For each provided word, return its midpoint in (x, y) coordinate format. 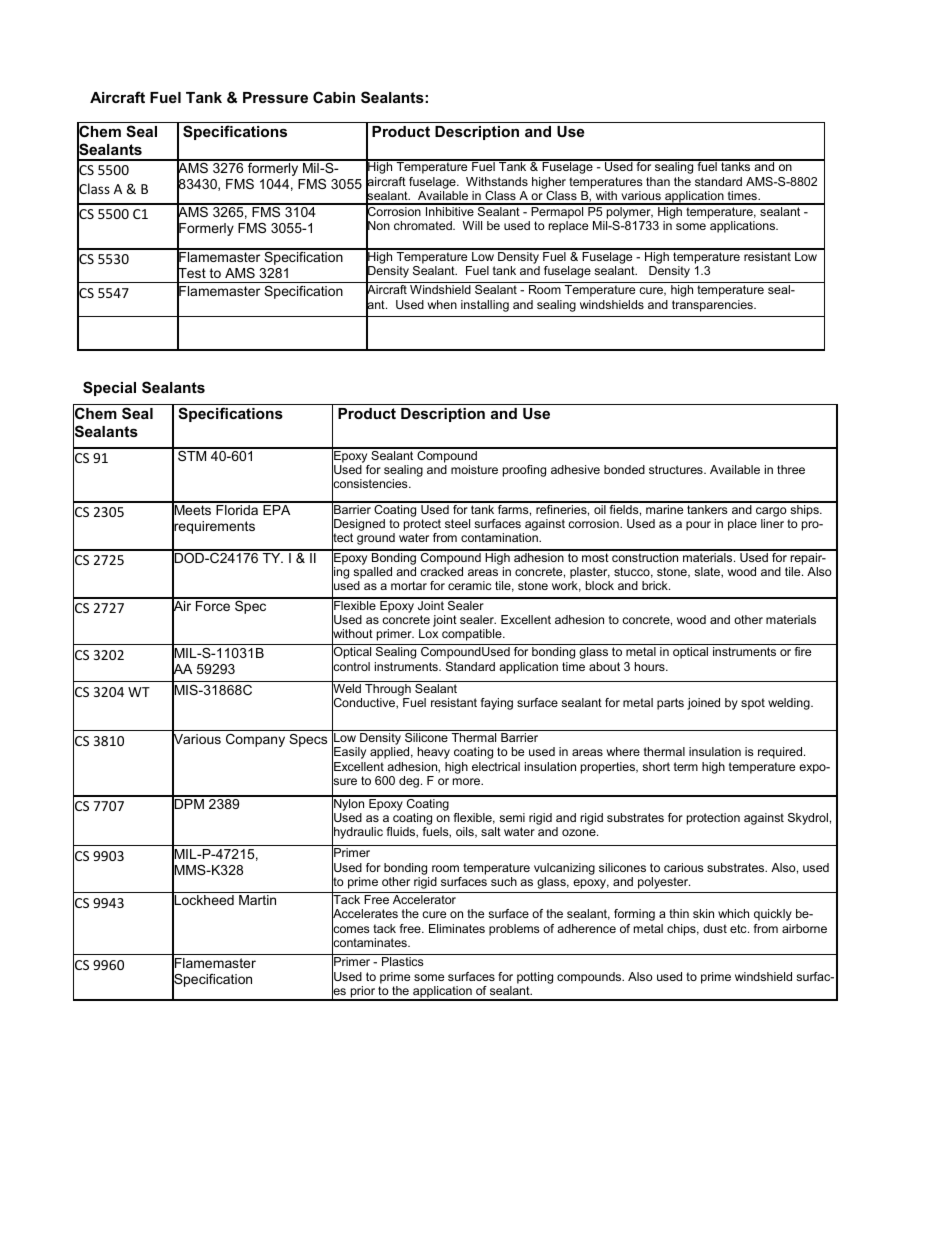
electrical (496, 766)
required (781, 753)
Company (255, 740)
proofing (524, 471)
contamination (500, 537)
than (658, 181)
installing (485, 306)
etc (739, 928)
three (791, 469)
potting (535, 978)
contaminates (370, 943)
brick (656, 585)
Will (472, 225)
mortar (409, 585)
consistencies (371, 484)
